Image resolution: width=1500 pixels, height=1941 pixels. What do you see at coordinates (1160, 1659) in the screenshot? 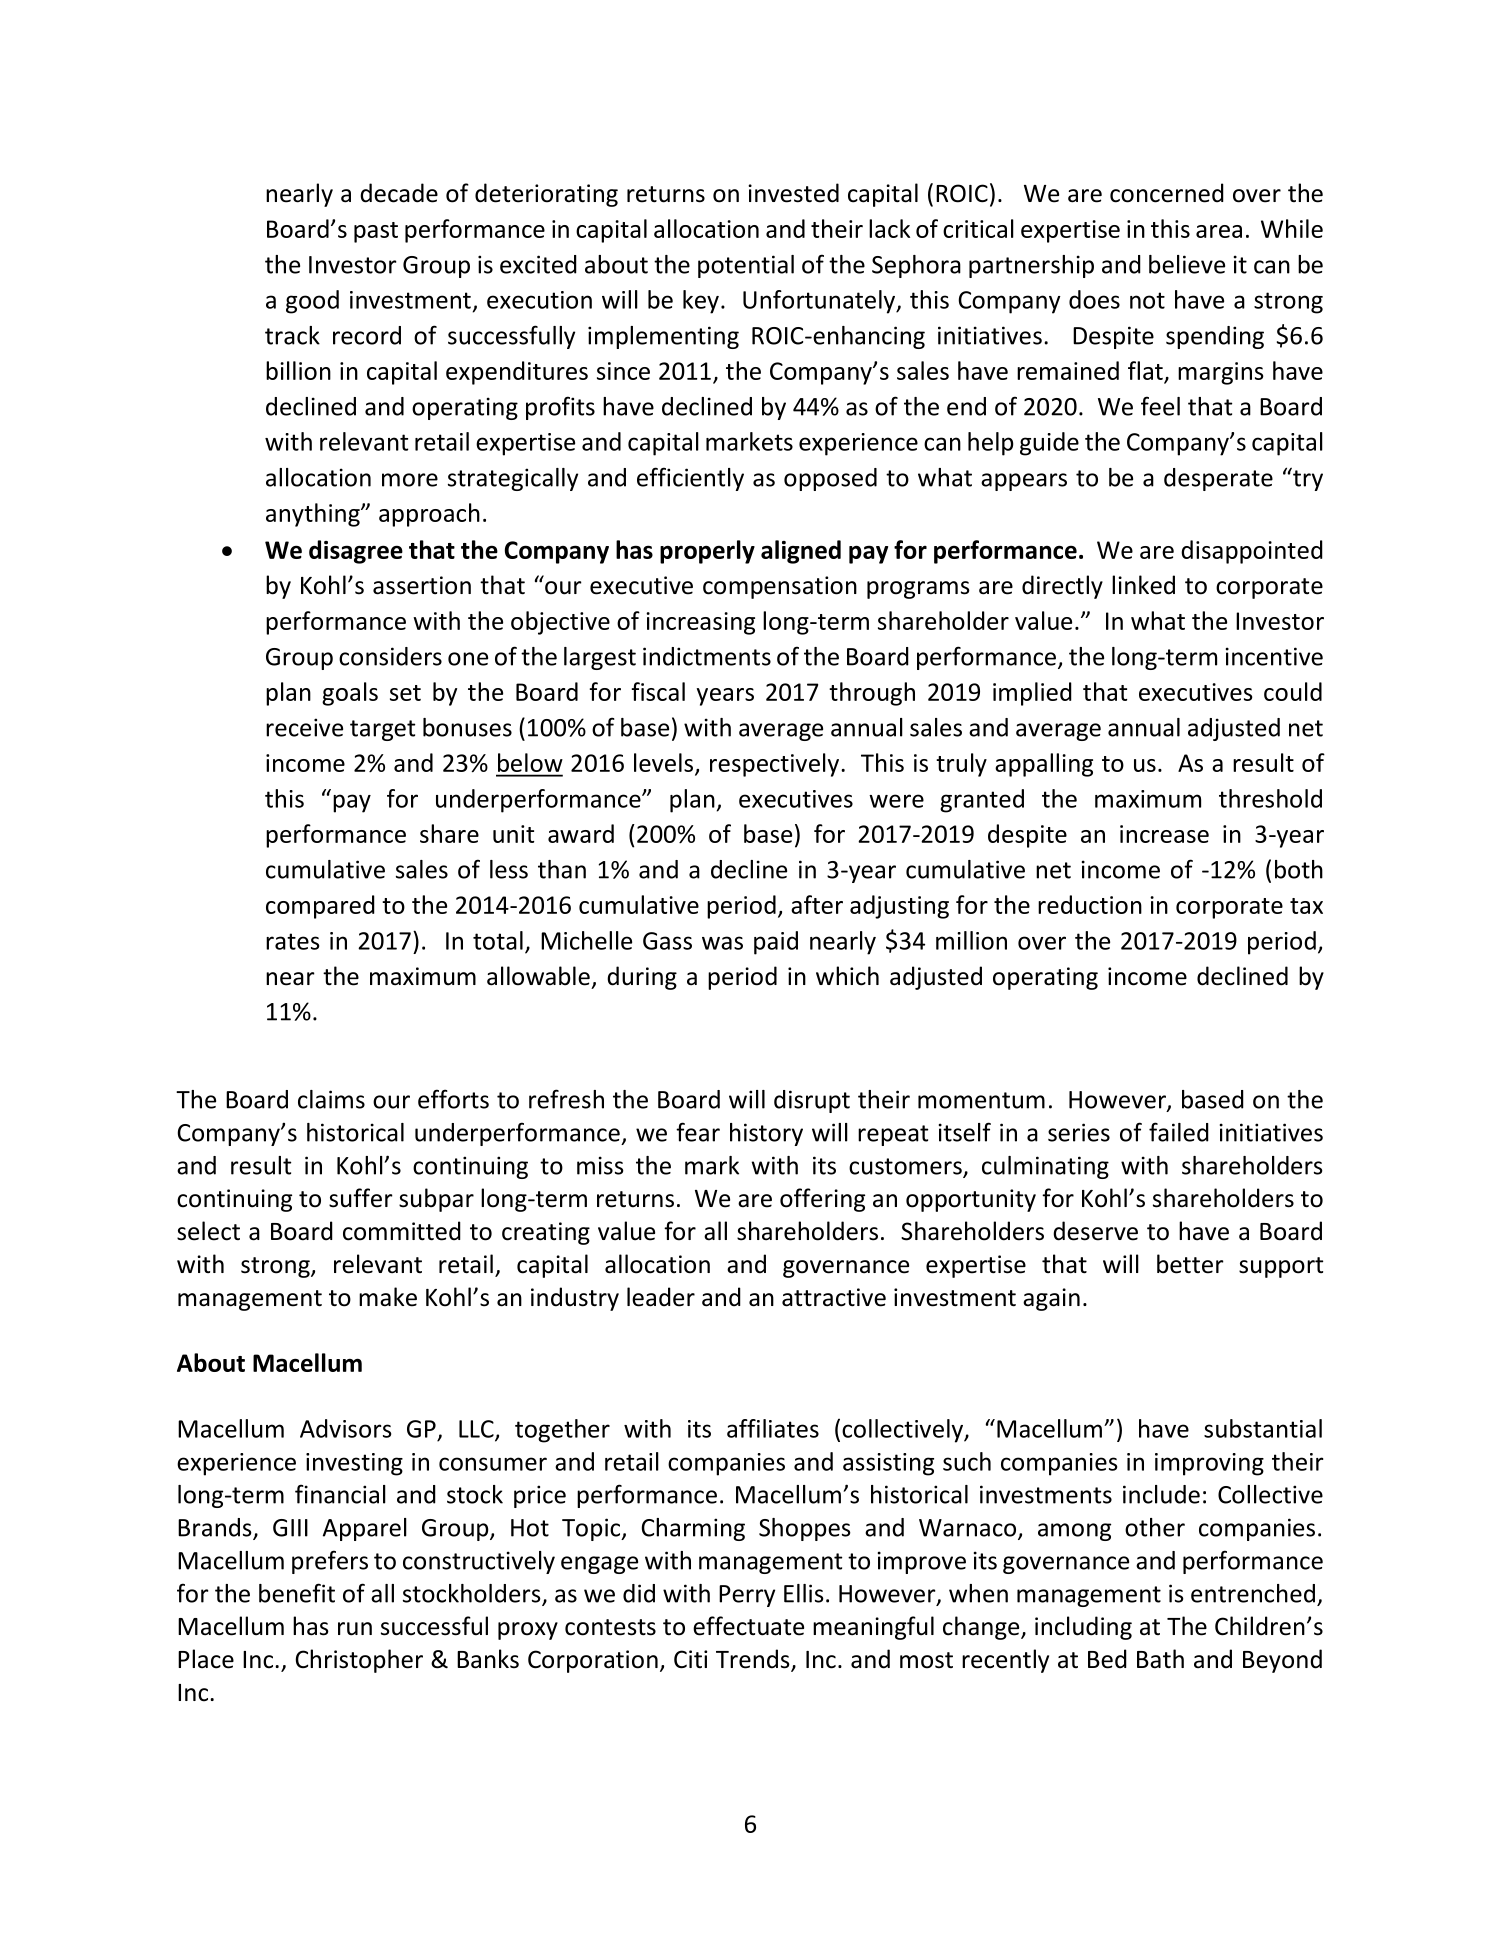
I see `Bath` at bounding box center [1160, 1659].
